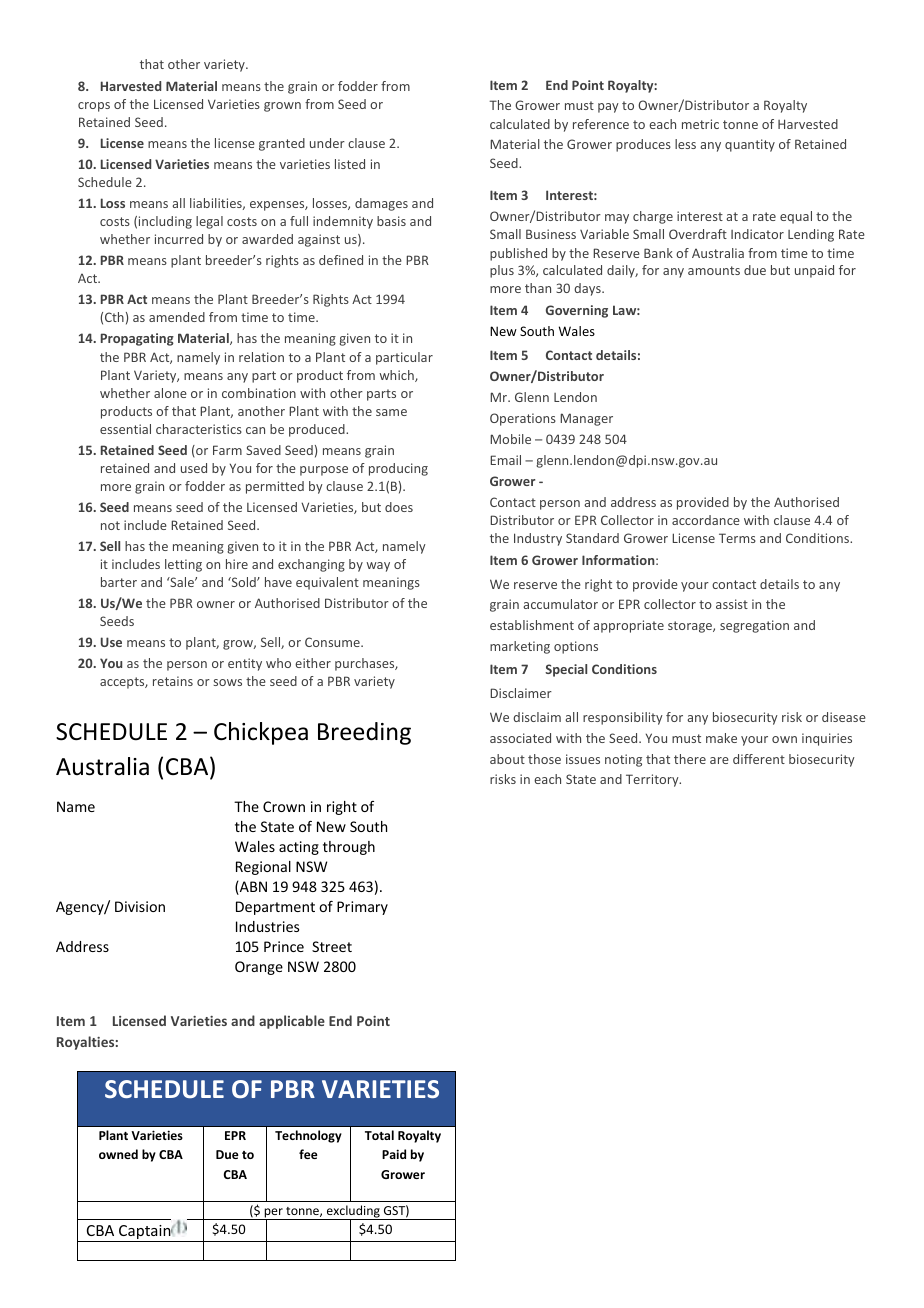 The height and width of the document is (1308, 924). What do you see at coordinates (194, 468) in the document?
I see `used` at bounding box center [194, 468].
